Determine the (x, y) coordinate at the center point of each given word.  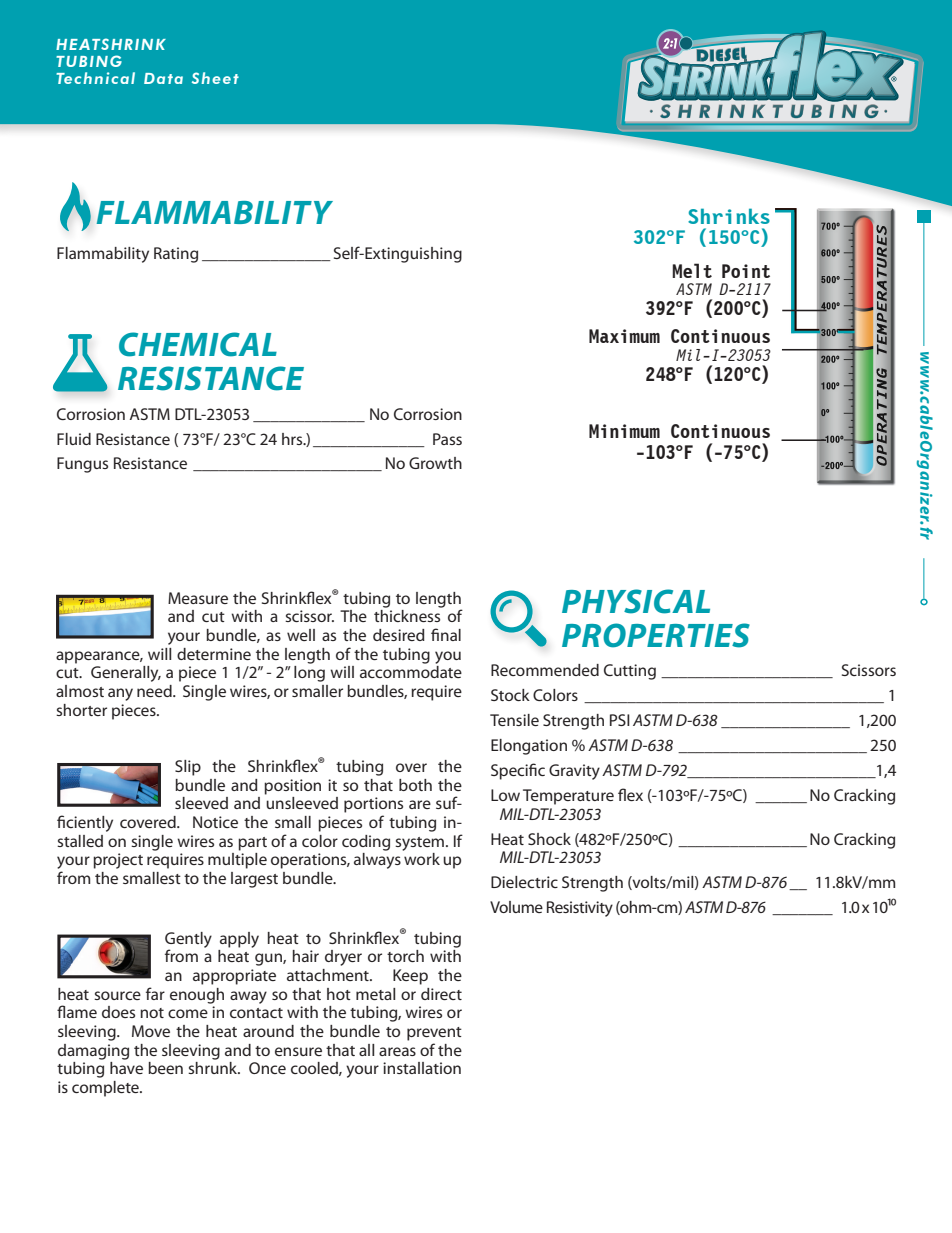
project (118, 861)
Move (151, 1031)
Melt (692, 270)
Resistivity (580, 909)
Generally (126, 674)
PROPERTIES (656, 635)
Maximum (624, 336)
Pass (447, 439)
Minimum (624, 431)
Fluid (74, 439)
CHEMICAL (198, 344)
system (421, 844)
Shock (549, 839)
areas (397, 1051)
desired (399, 635)
